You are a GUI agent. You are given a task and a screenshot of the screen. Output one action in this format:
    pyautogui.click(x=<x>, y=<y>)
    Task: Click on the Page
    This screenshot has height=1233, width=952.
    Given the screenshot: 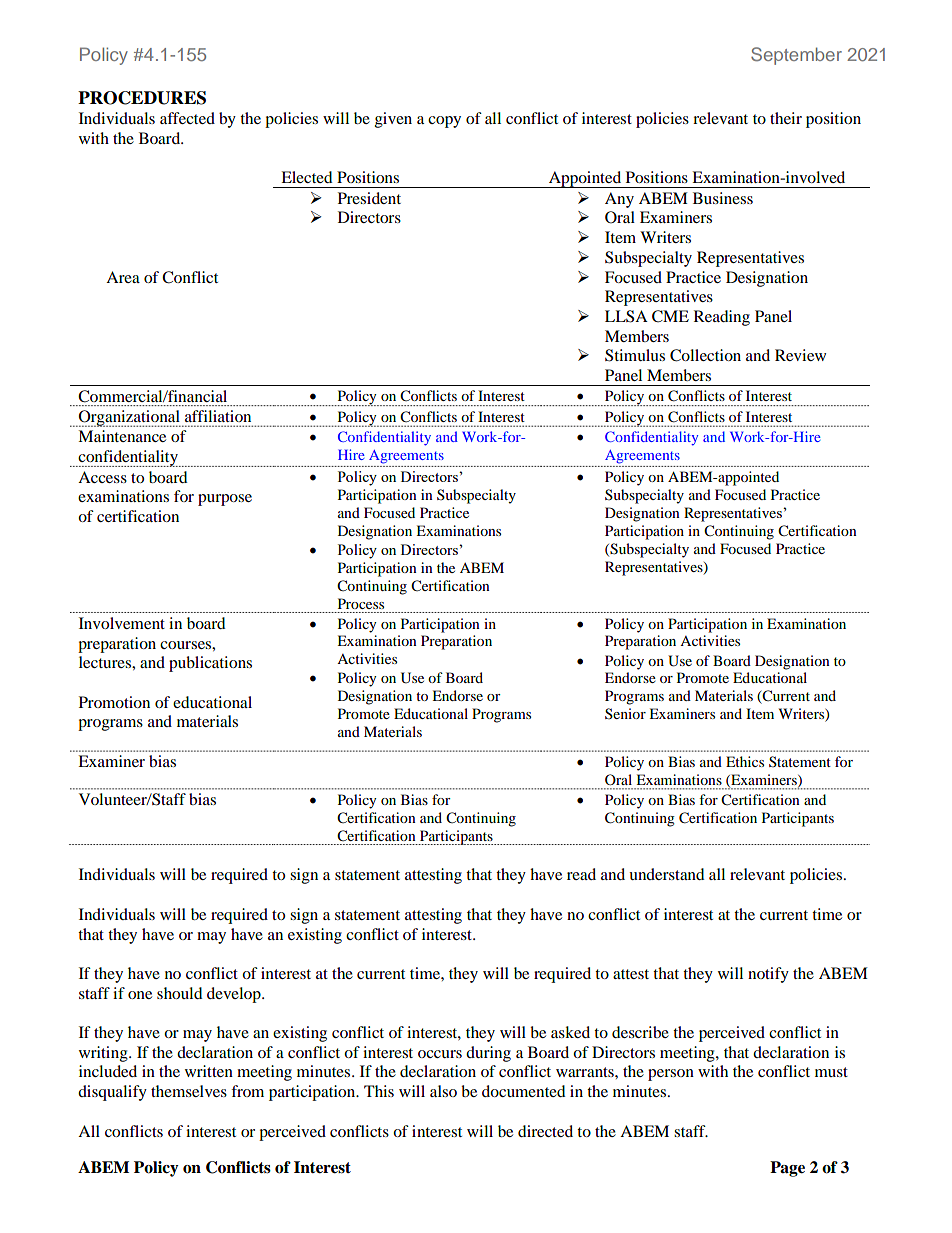 What is the action you would take?
    pyautogui.click(x=787, y=1169)
